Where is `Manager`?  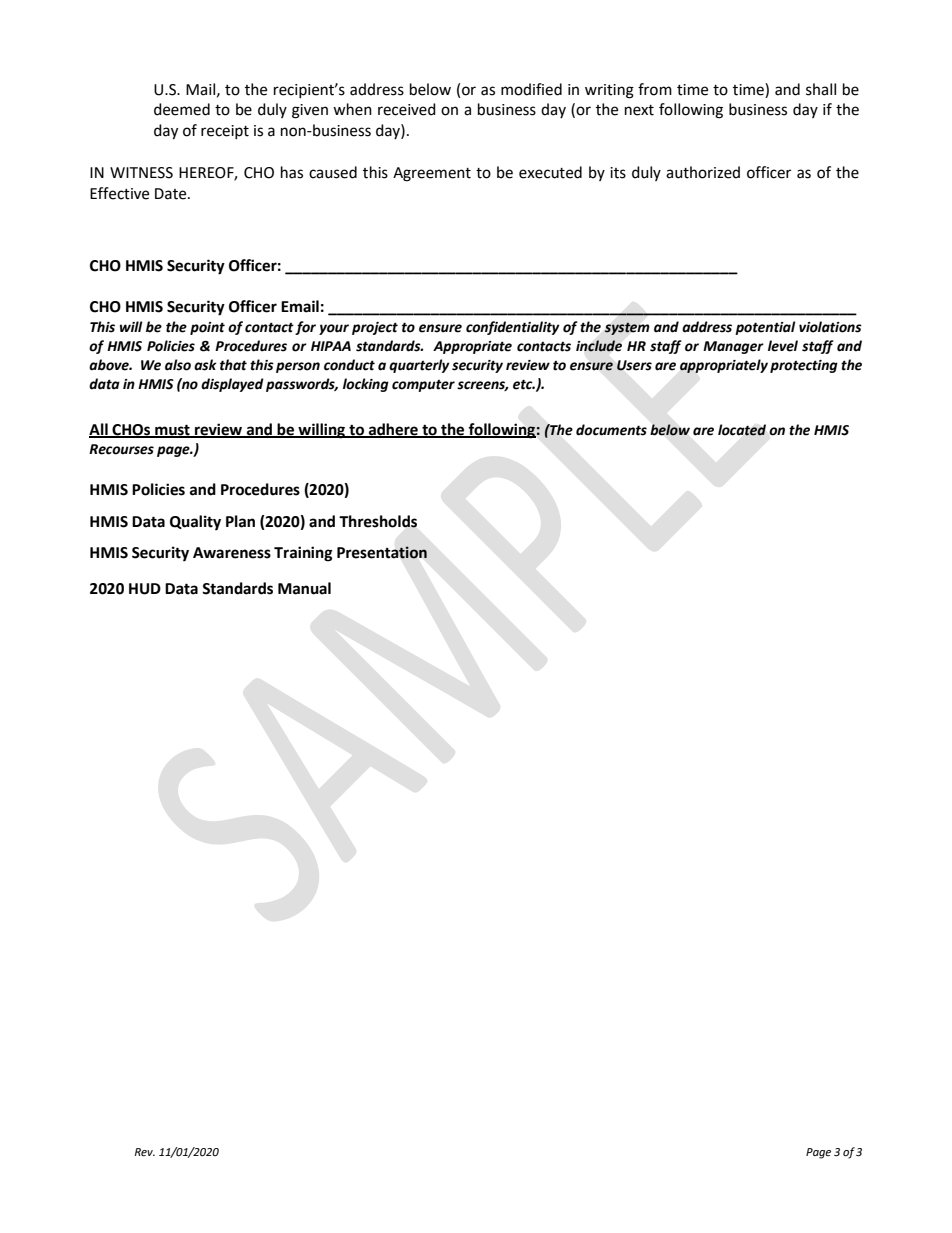
Manager is located at coordinates (733, 347).
